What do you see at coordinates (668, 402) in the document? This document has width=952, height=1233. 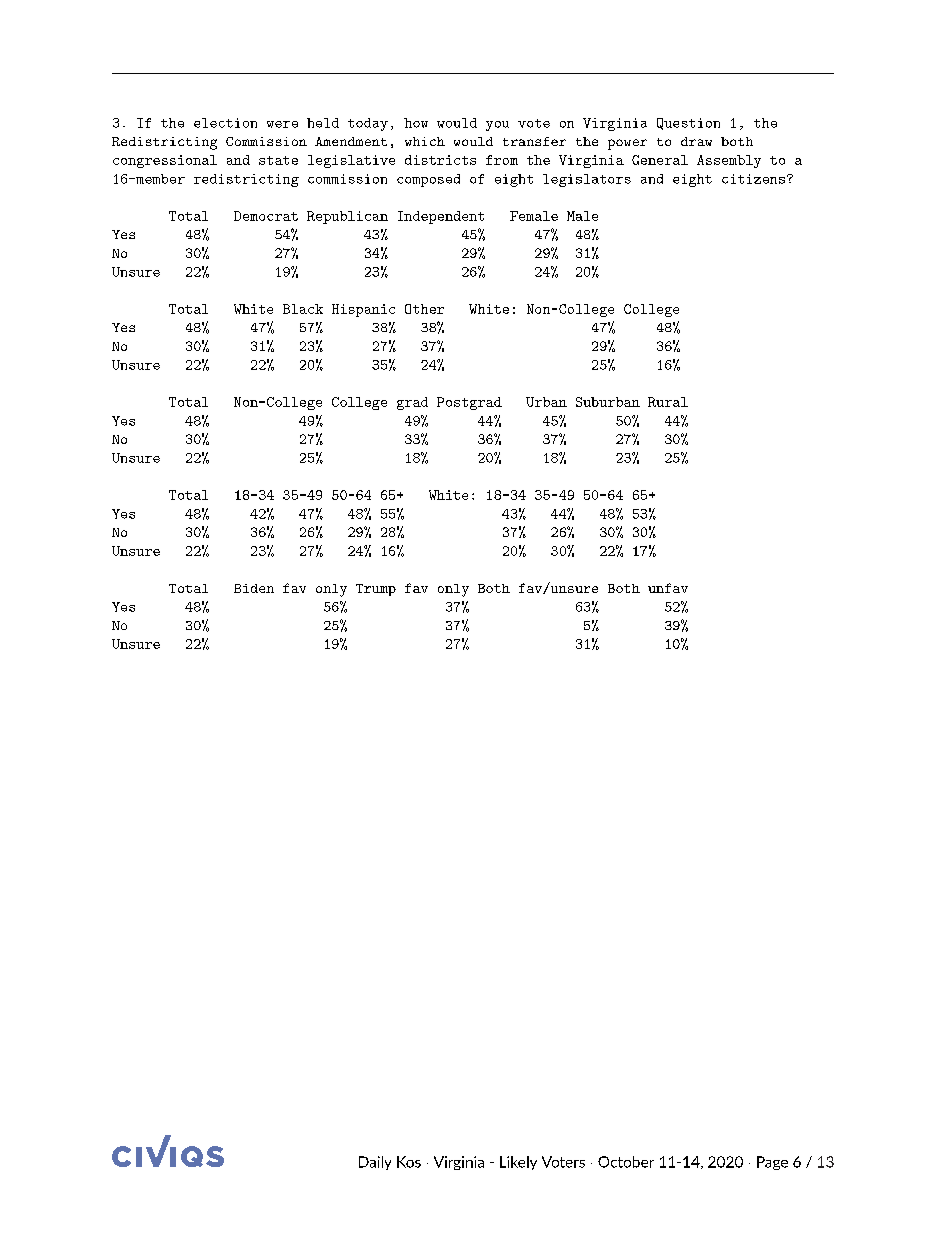 I see `Rural` at bounding box center [668, 402].
